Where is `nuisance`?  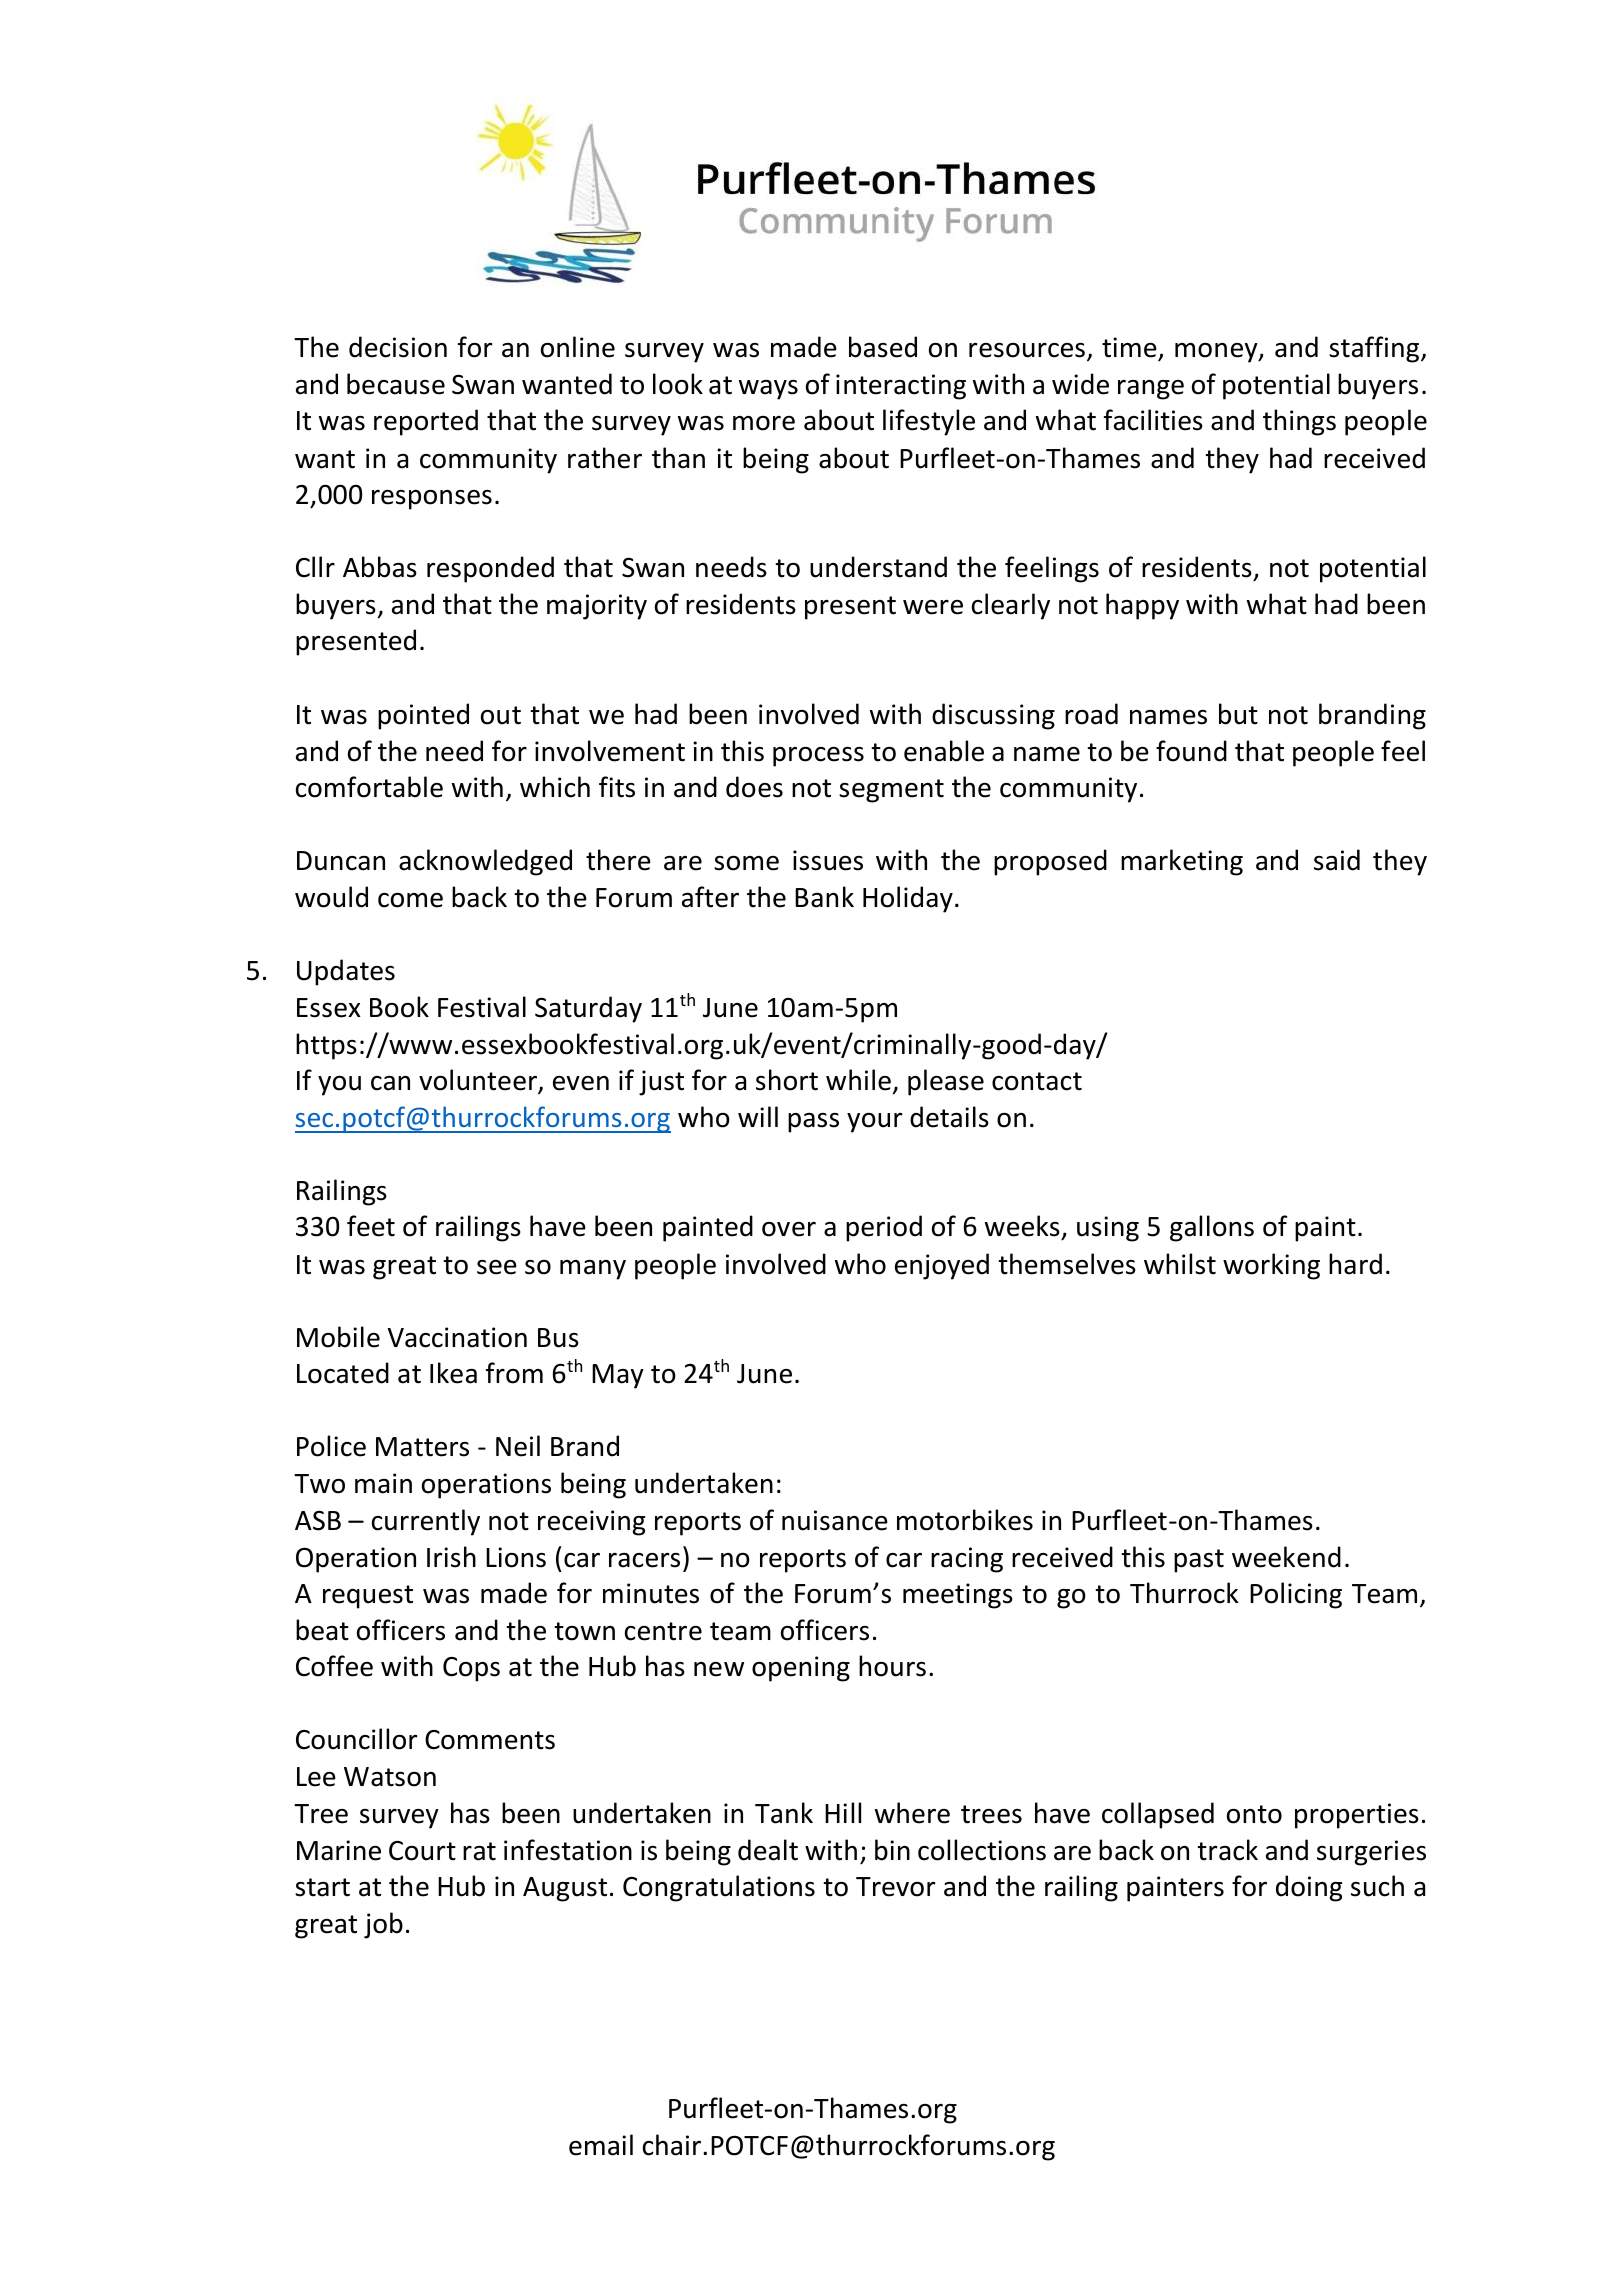
nuisance is located at coordinates (835, 1520).
